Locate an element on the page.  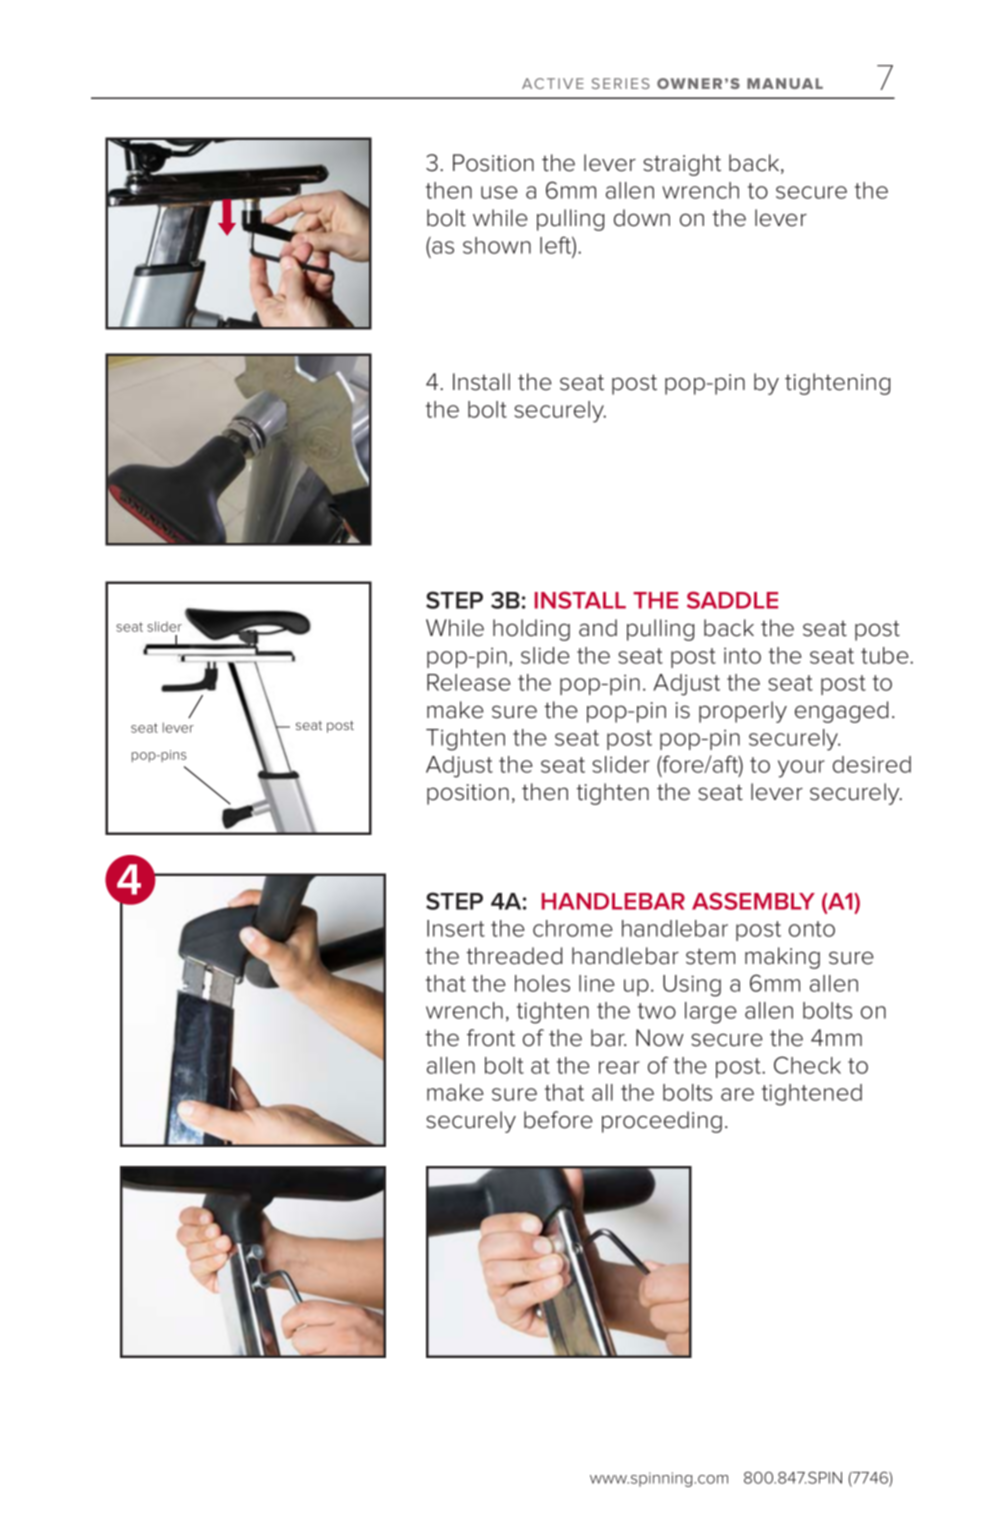
use is located at coordinates (499, 192).
